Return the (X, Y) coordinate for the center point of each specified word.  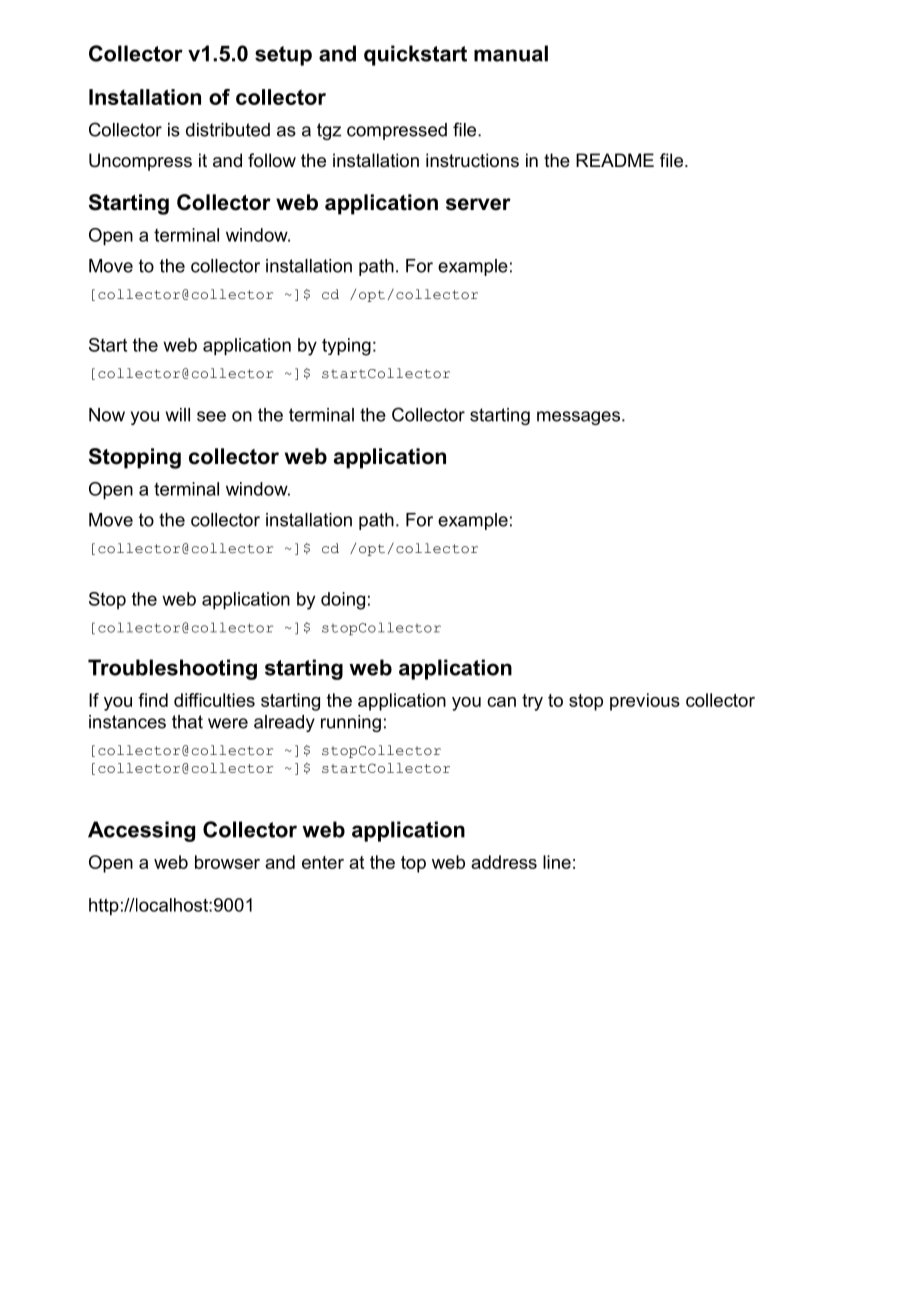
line (557, 862)
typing (346, 347)
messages (580, 418)
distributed (228, 130)
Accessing (141, 831)
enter (323, 862)
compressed (397, 131)
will (178, 415)
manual (511, 53)
